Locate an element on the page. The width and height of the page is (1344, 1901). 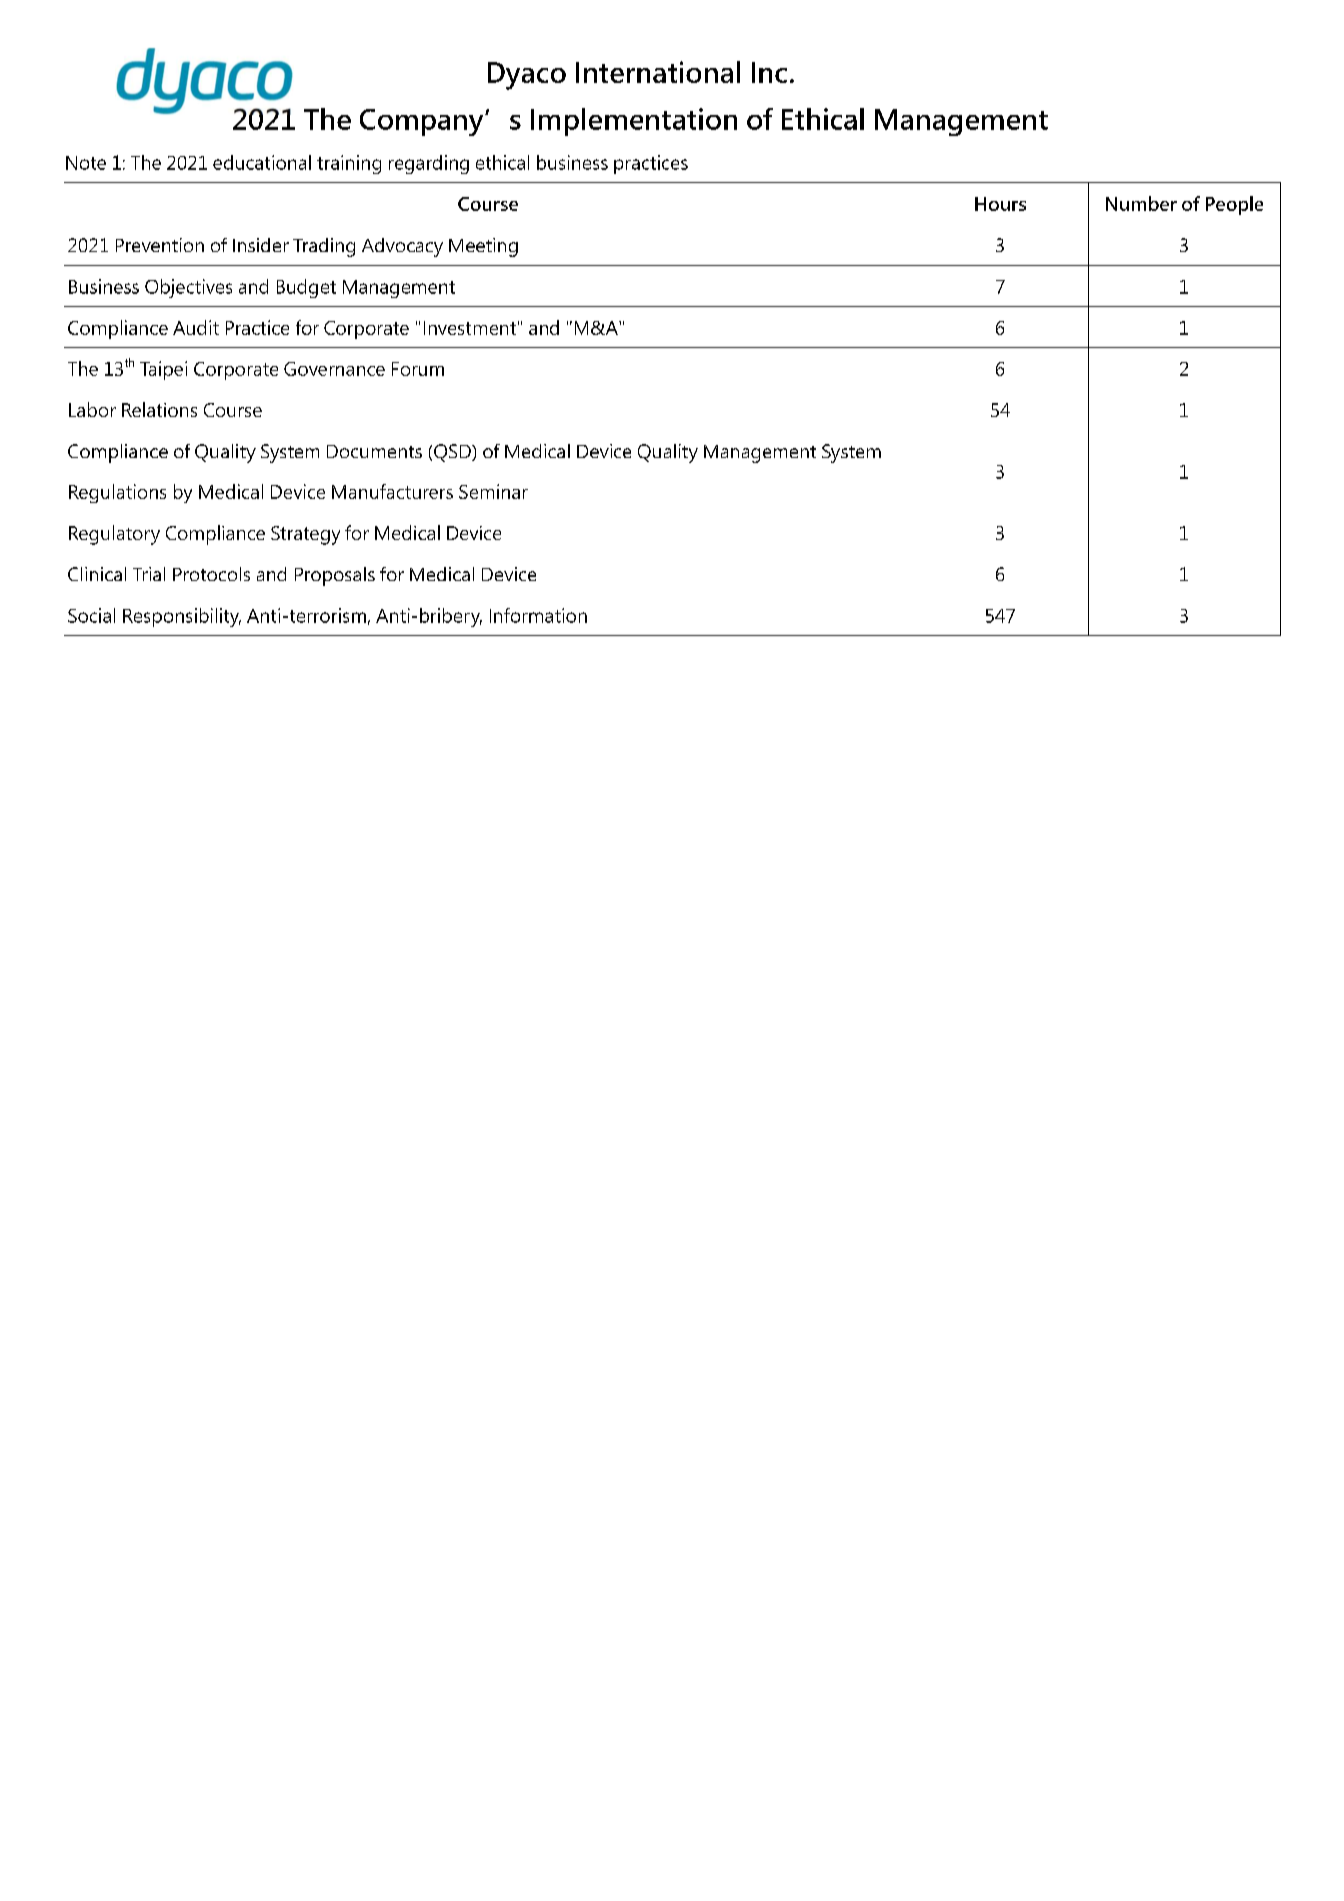
International is located at coordinates (658, 72).
